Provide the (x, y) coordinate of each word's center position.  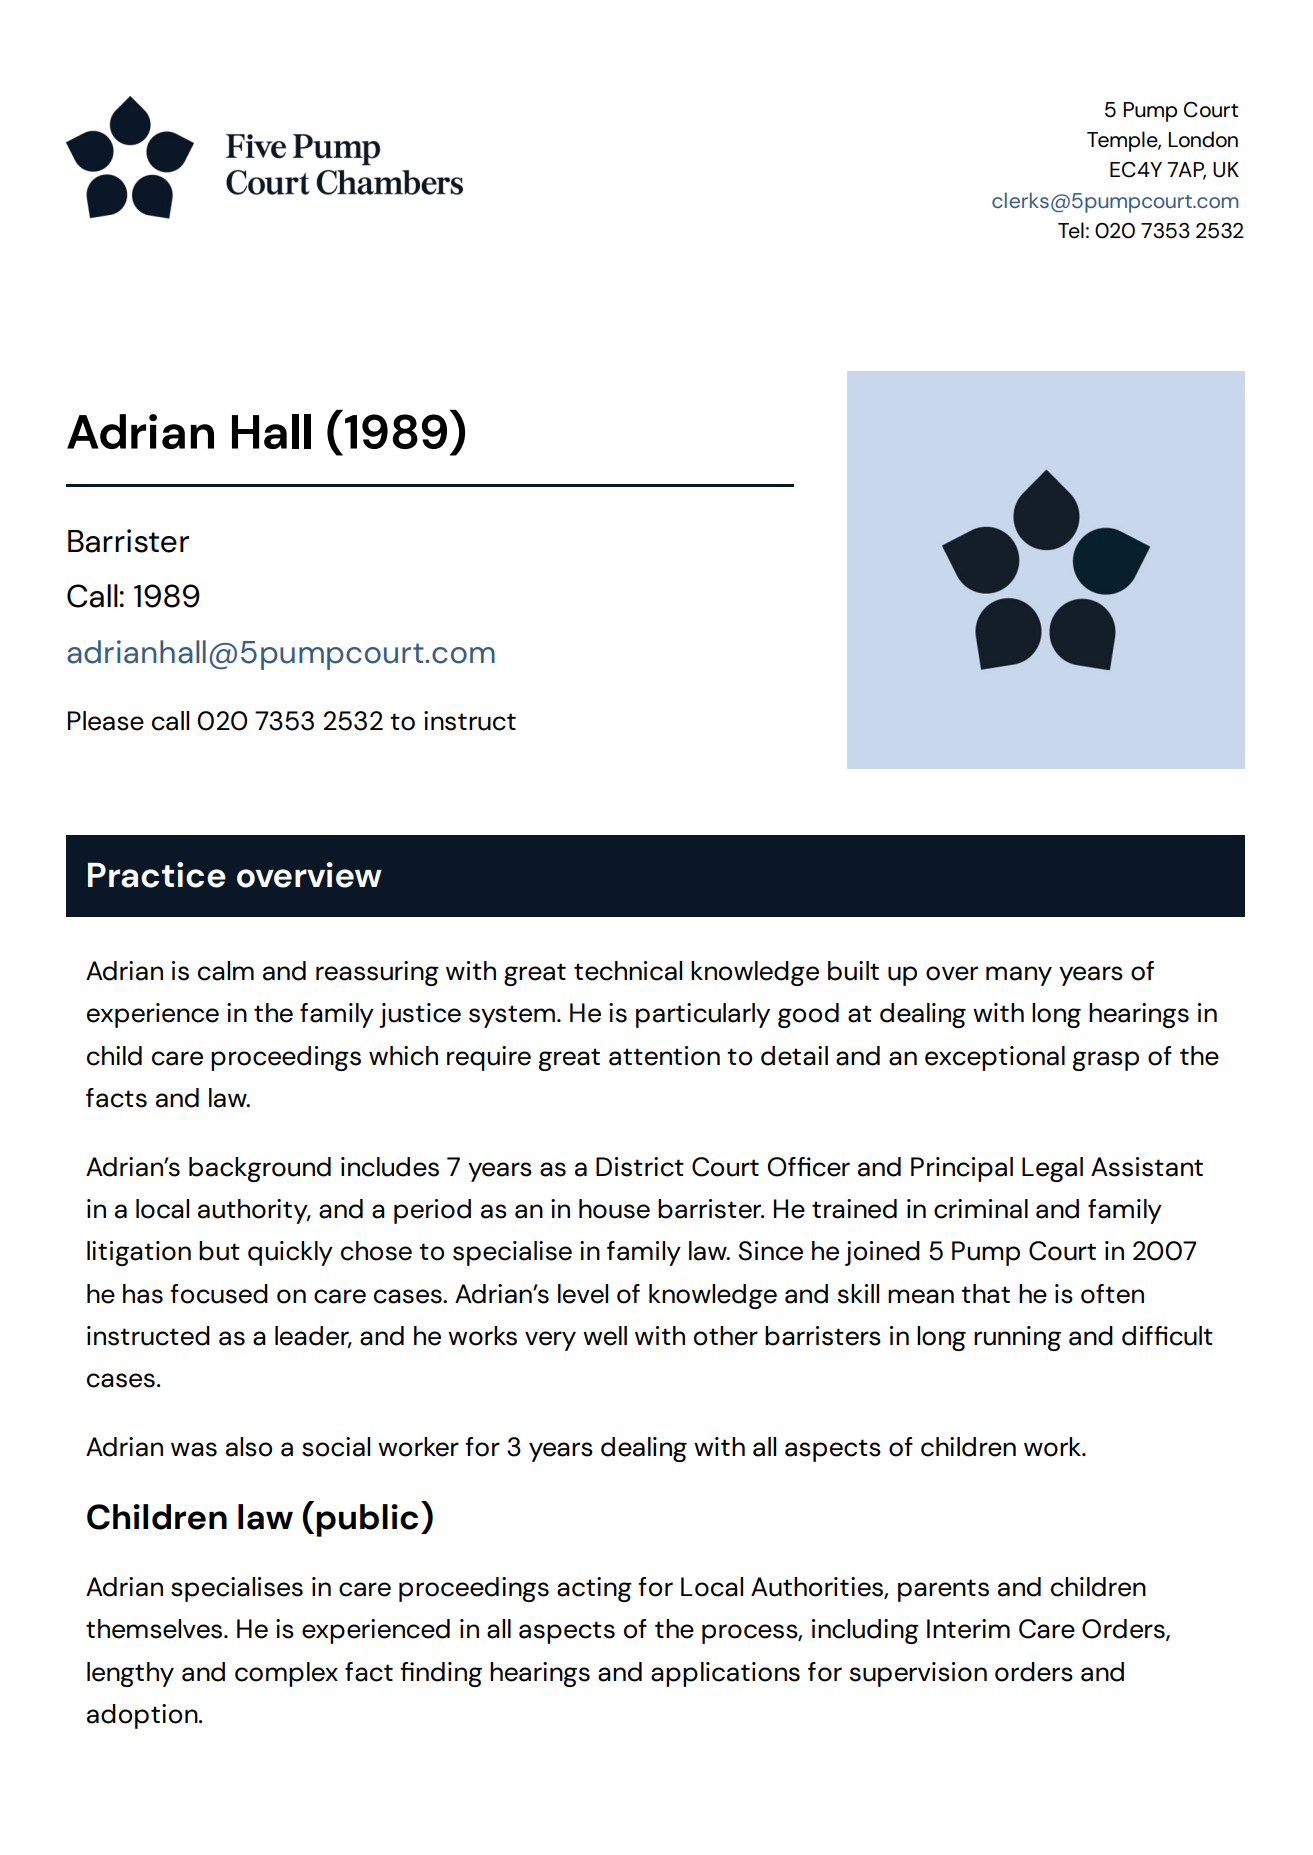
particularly (703, 1015)
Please (106, 721)
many (1019, 976)
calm (226, 971)
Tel (1071, 230)
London (1203, 139)
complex (286, 1674)
